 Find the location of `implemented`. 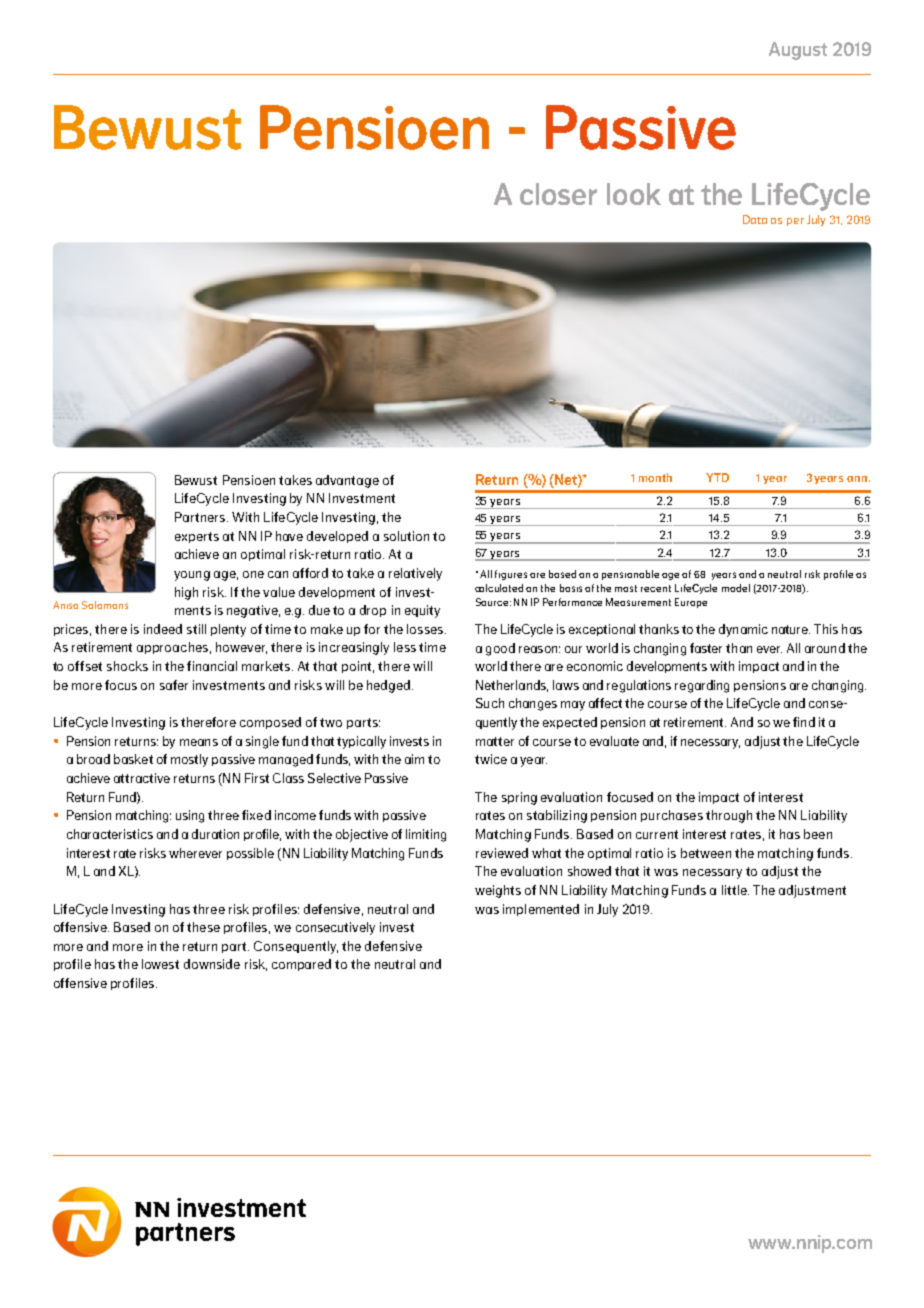

implemented is located at coordinates (541, 910).
